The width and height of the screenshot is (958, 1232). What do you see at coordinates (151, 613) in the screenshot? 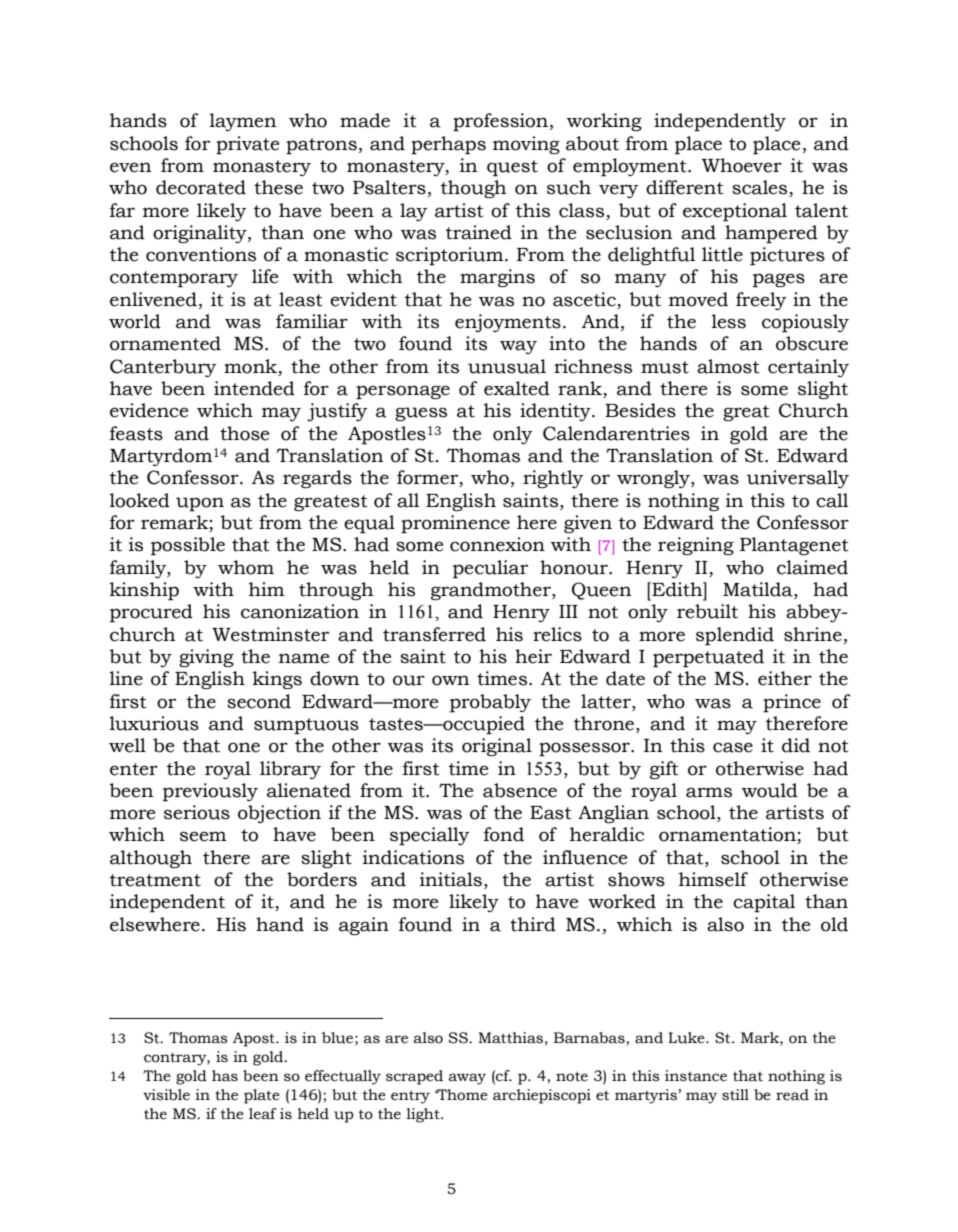
I see `procured` at bounding box center [151, 613].
